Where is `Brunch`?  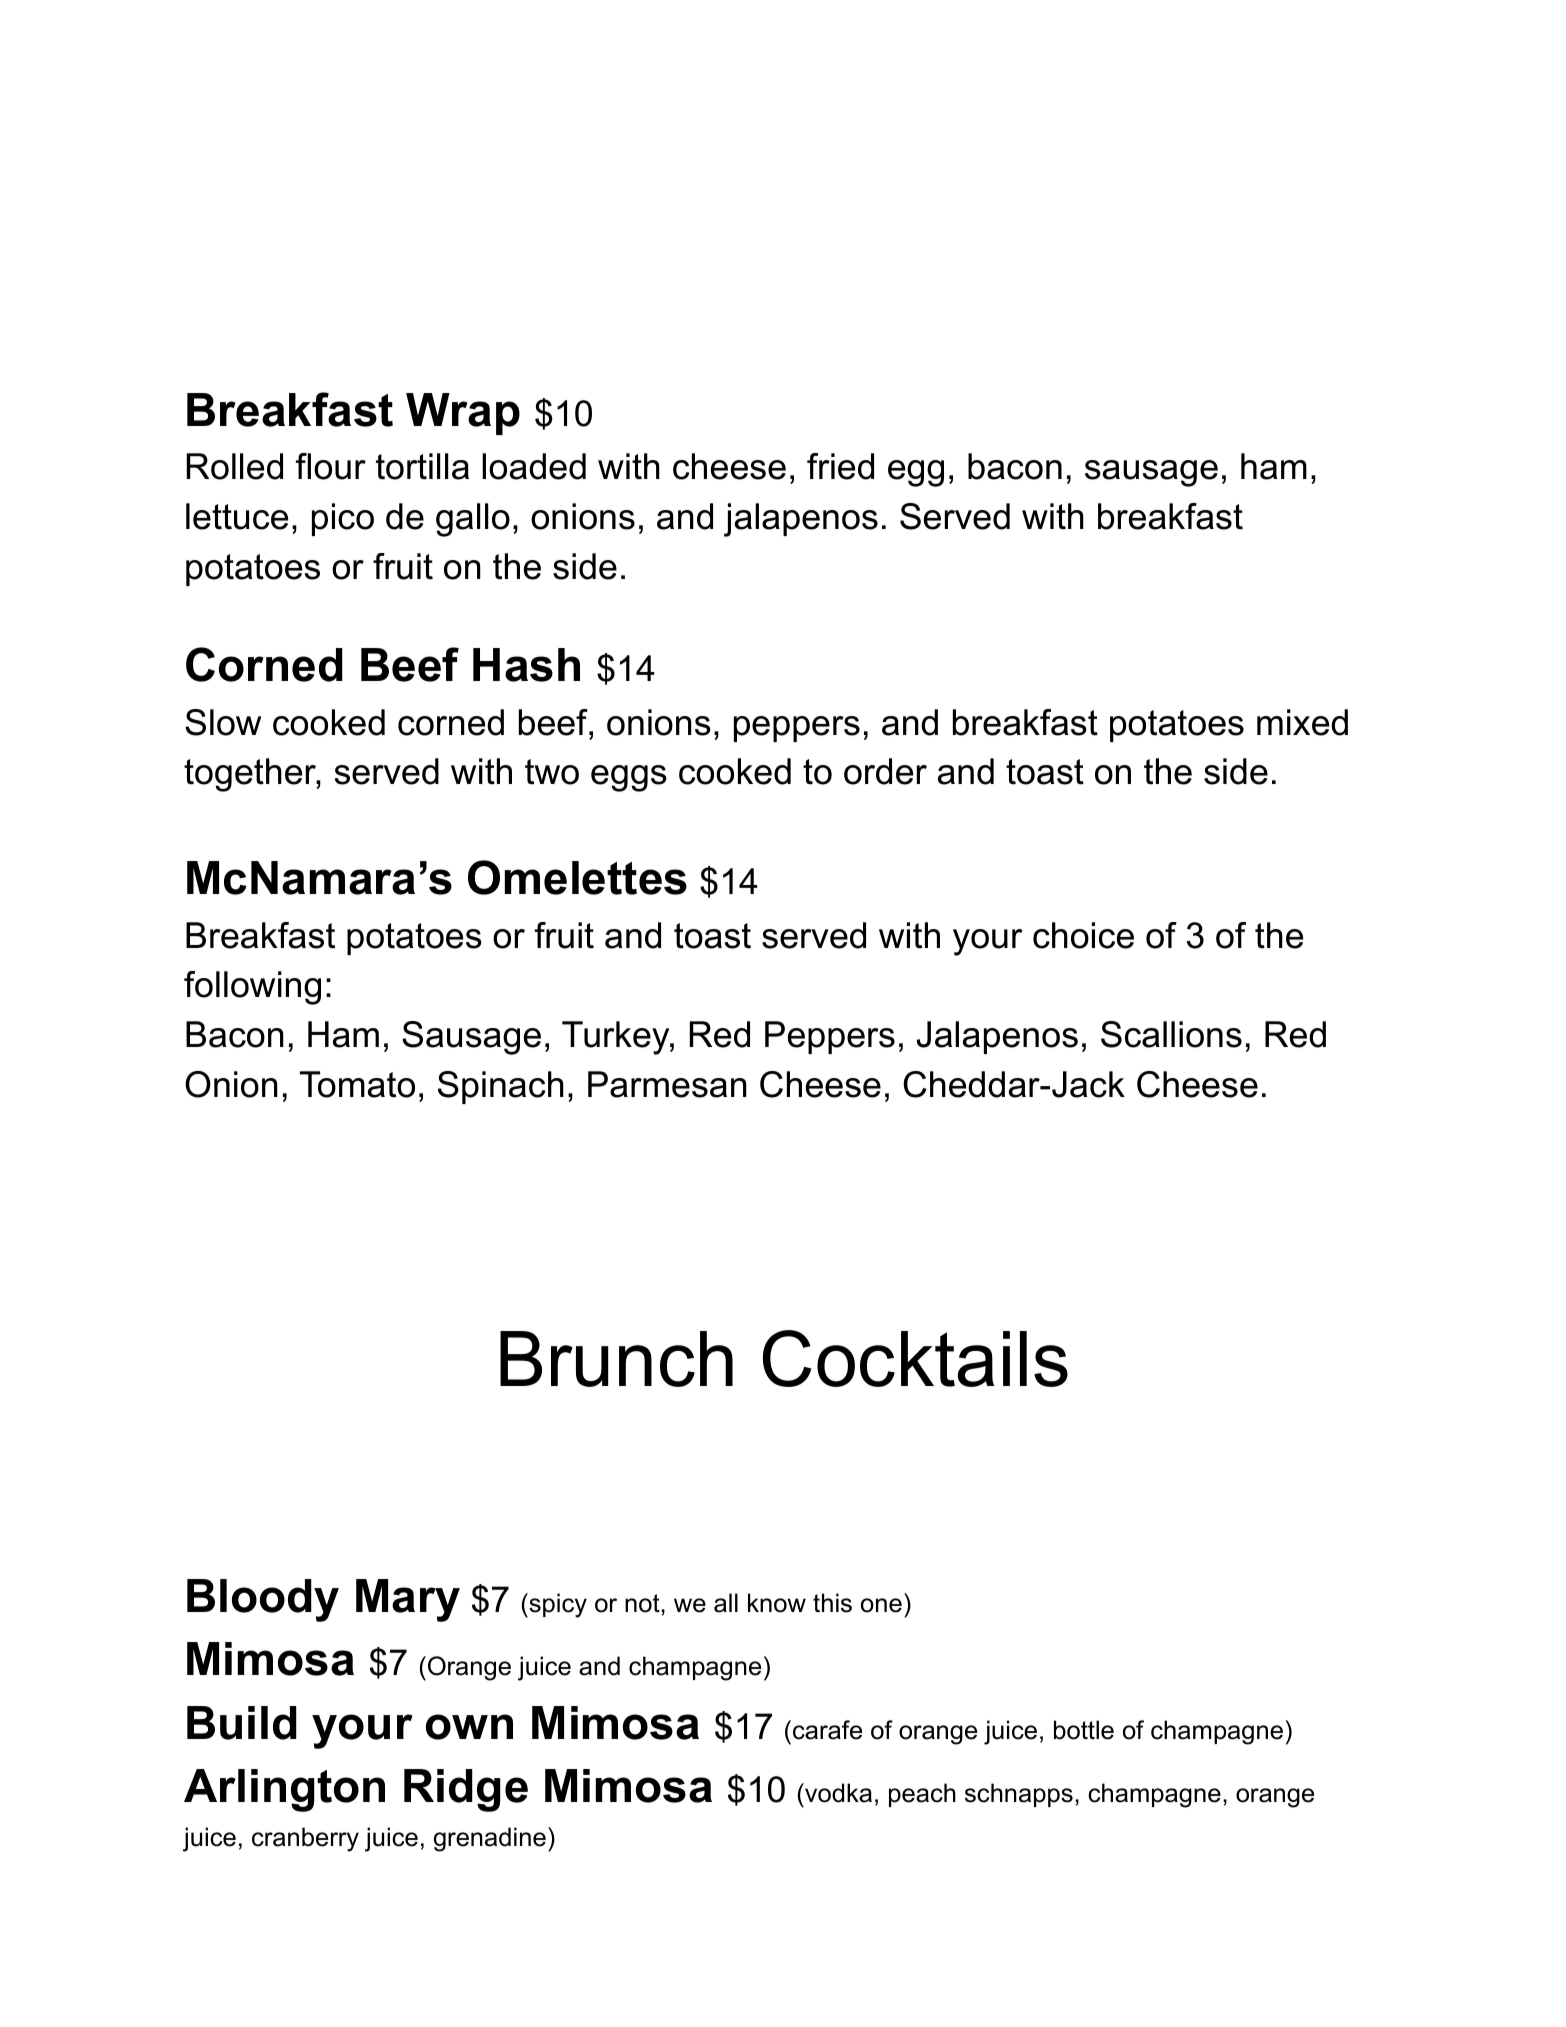
Brunch is located at coordinates (616, 1359).
